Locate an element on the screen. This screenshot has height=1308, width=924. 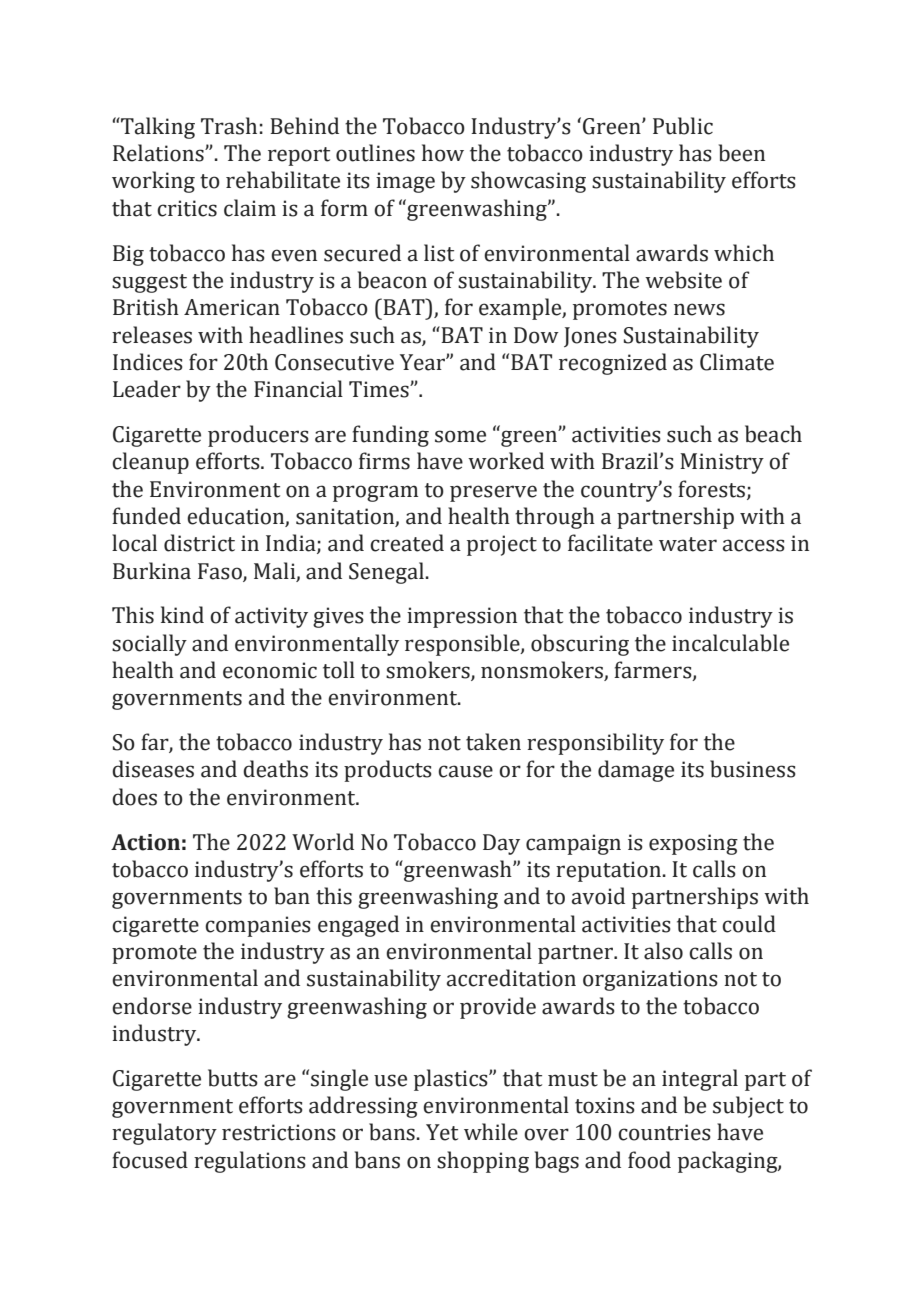
countries is located at coordinates (664, 1132).
